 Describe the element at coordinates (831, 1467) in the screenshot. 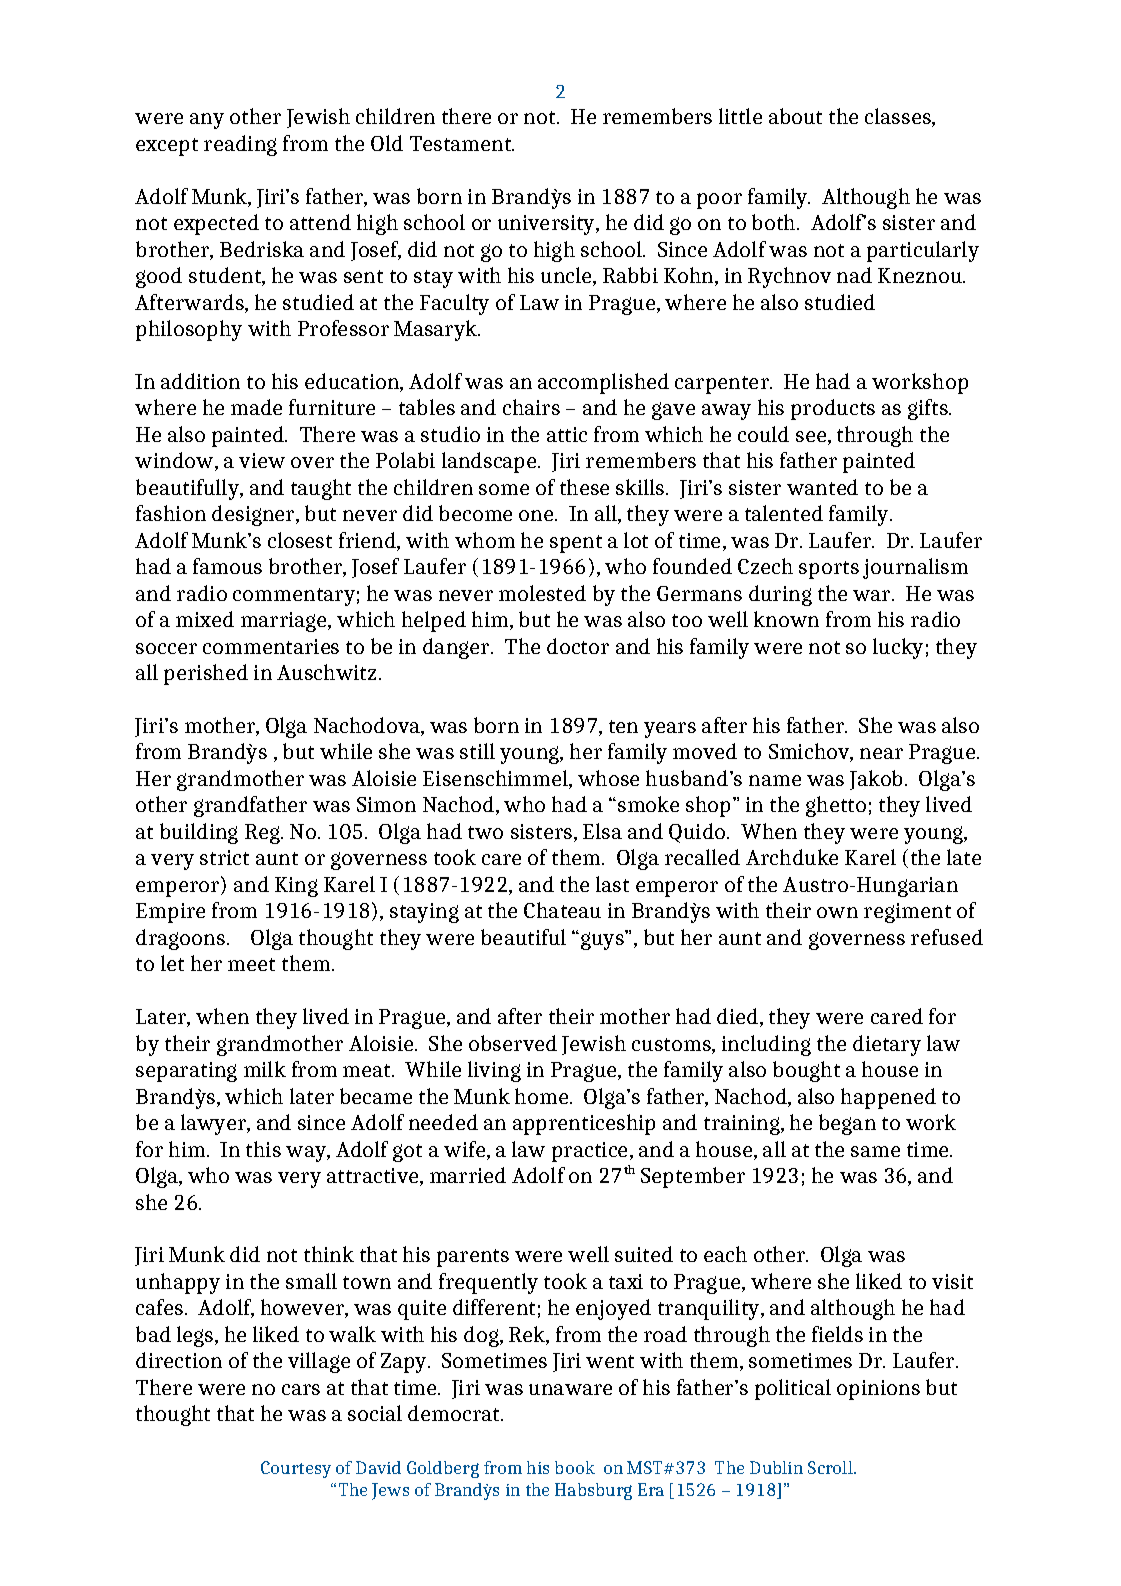

I see `Scroll` at that location.
